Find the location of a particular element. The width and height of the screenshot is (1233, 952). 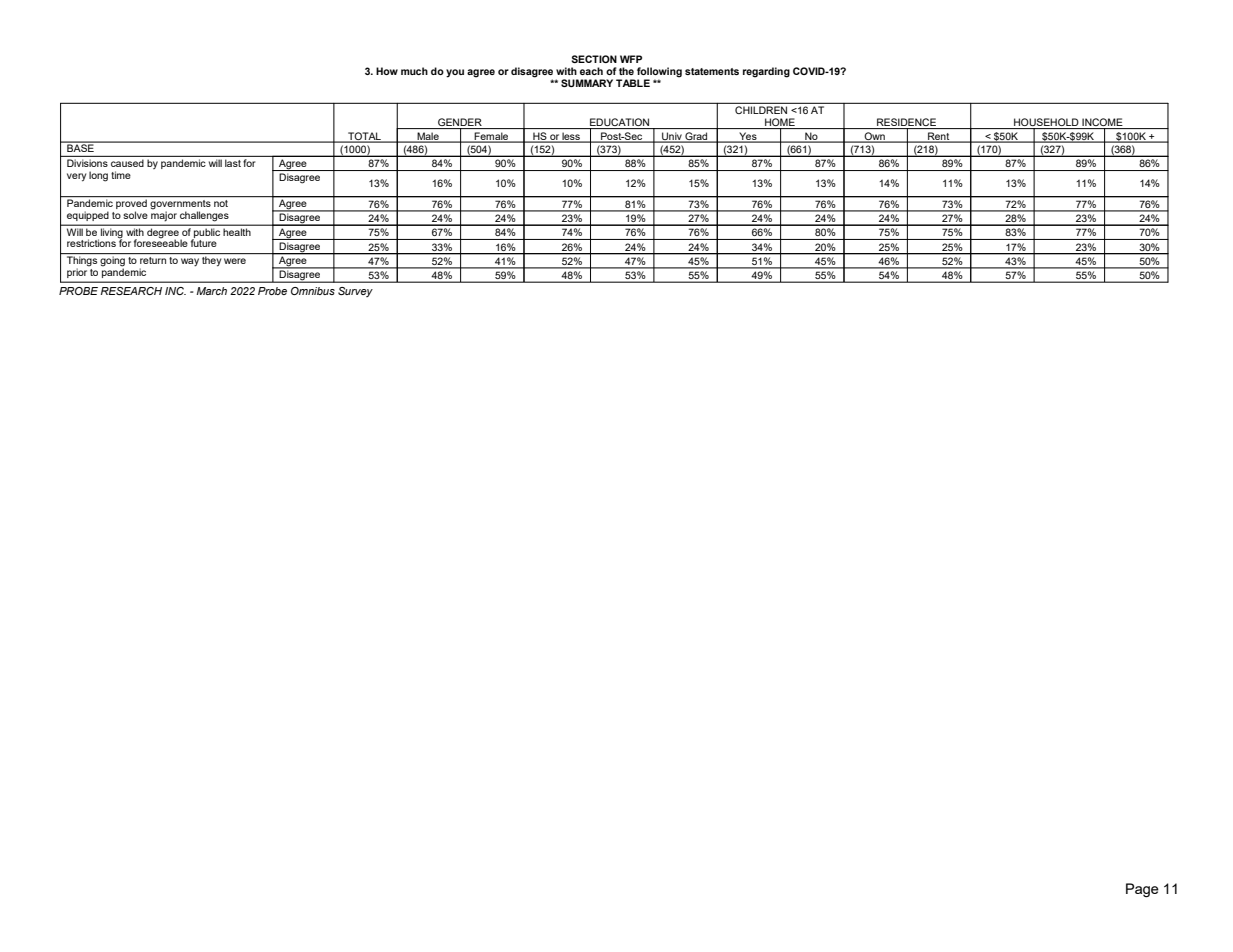

health is located at coordinates (237, 232).
